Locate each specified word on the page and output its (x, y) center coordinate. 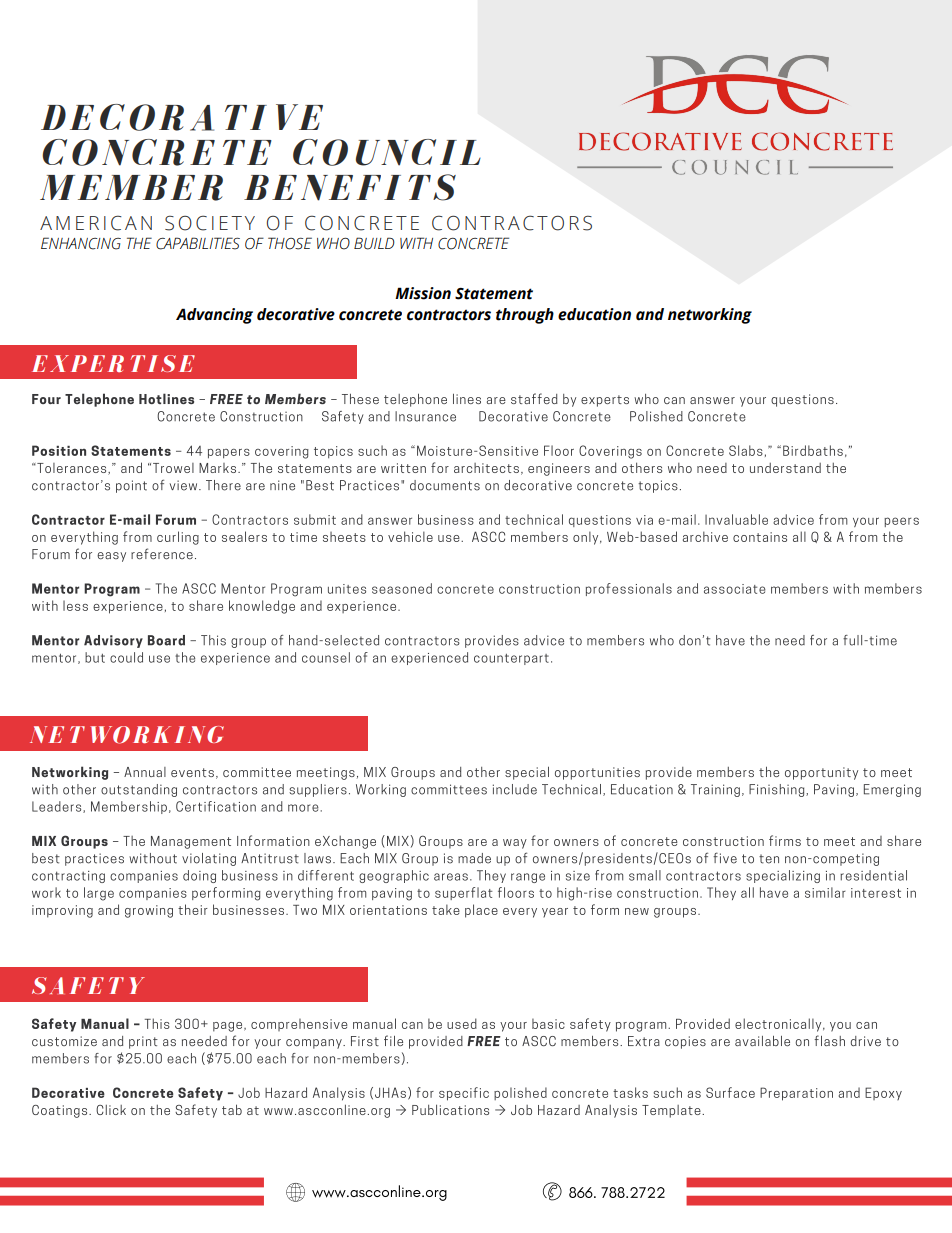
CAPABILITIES (198, 243)
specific (464, 1094)
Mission (423, 293)
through (525, 316)
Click (111, 1110)
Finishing (778, 790)
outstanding (139, 790)
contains (760, 537)
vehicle (410, 536)
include (515, 789)
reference (162, 554)
